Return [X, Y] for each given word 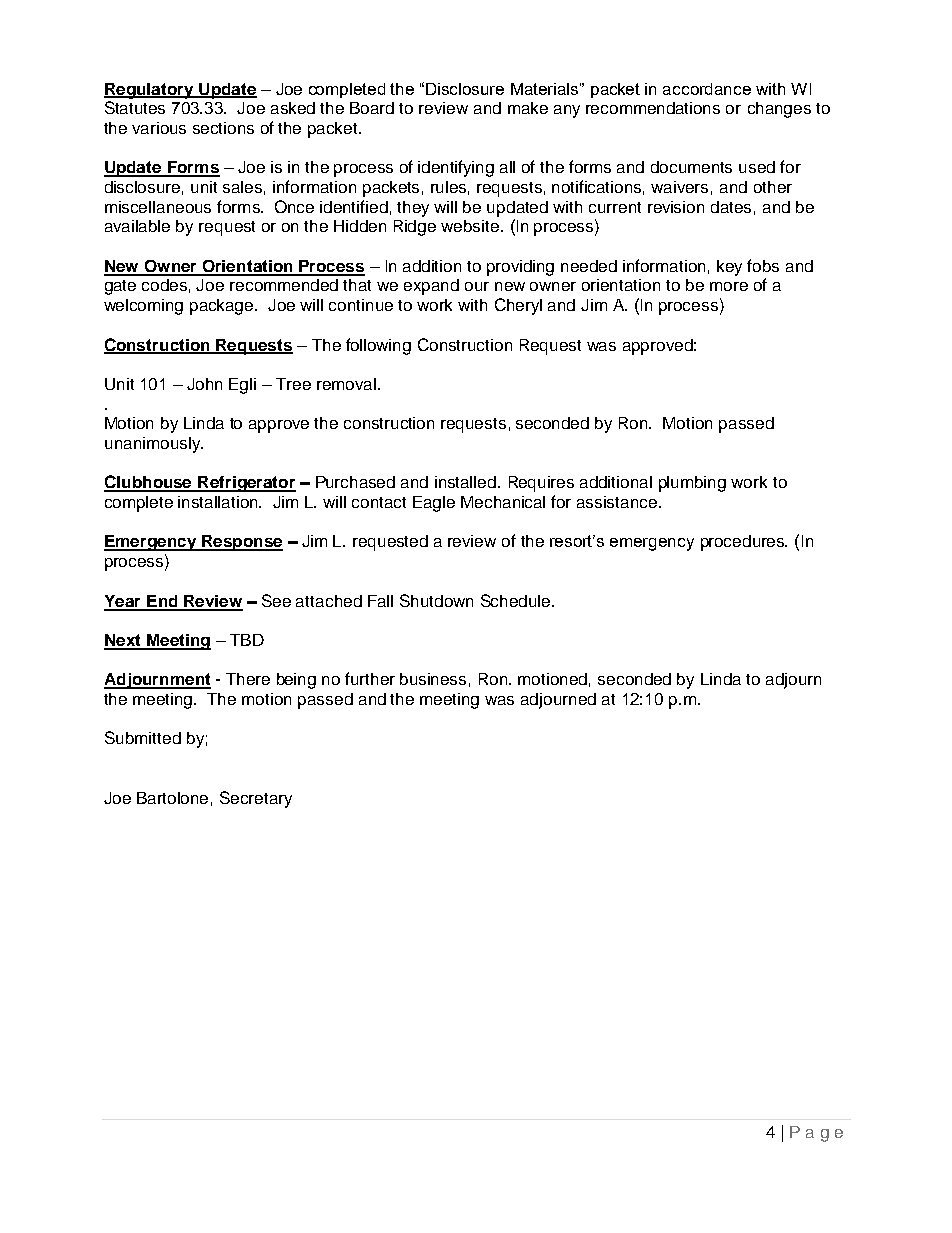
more [729, 286]
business [433, 679]
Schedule [517, 600]
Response [241, 543]
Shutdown [436, 600]
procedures [744, 543]
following [378, 346]
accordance [707, 89]
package [223, 307]
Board [372, 108]
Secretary [256, 799]
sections [223, 128]
